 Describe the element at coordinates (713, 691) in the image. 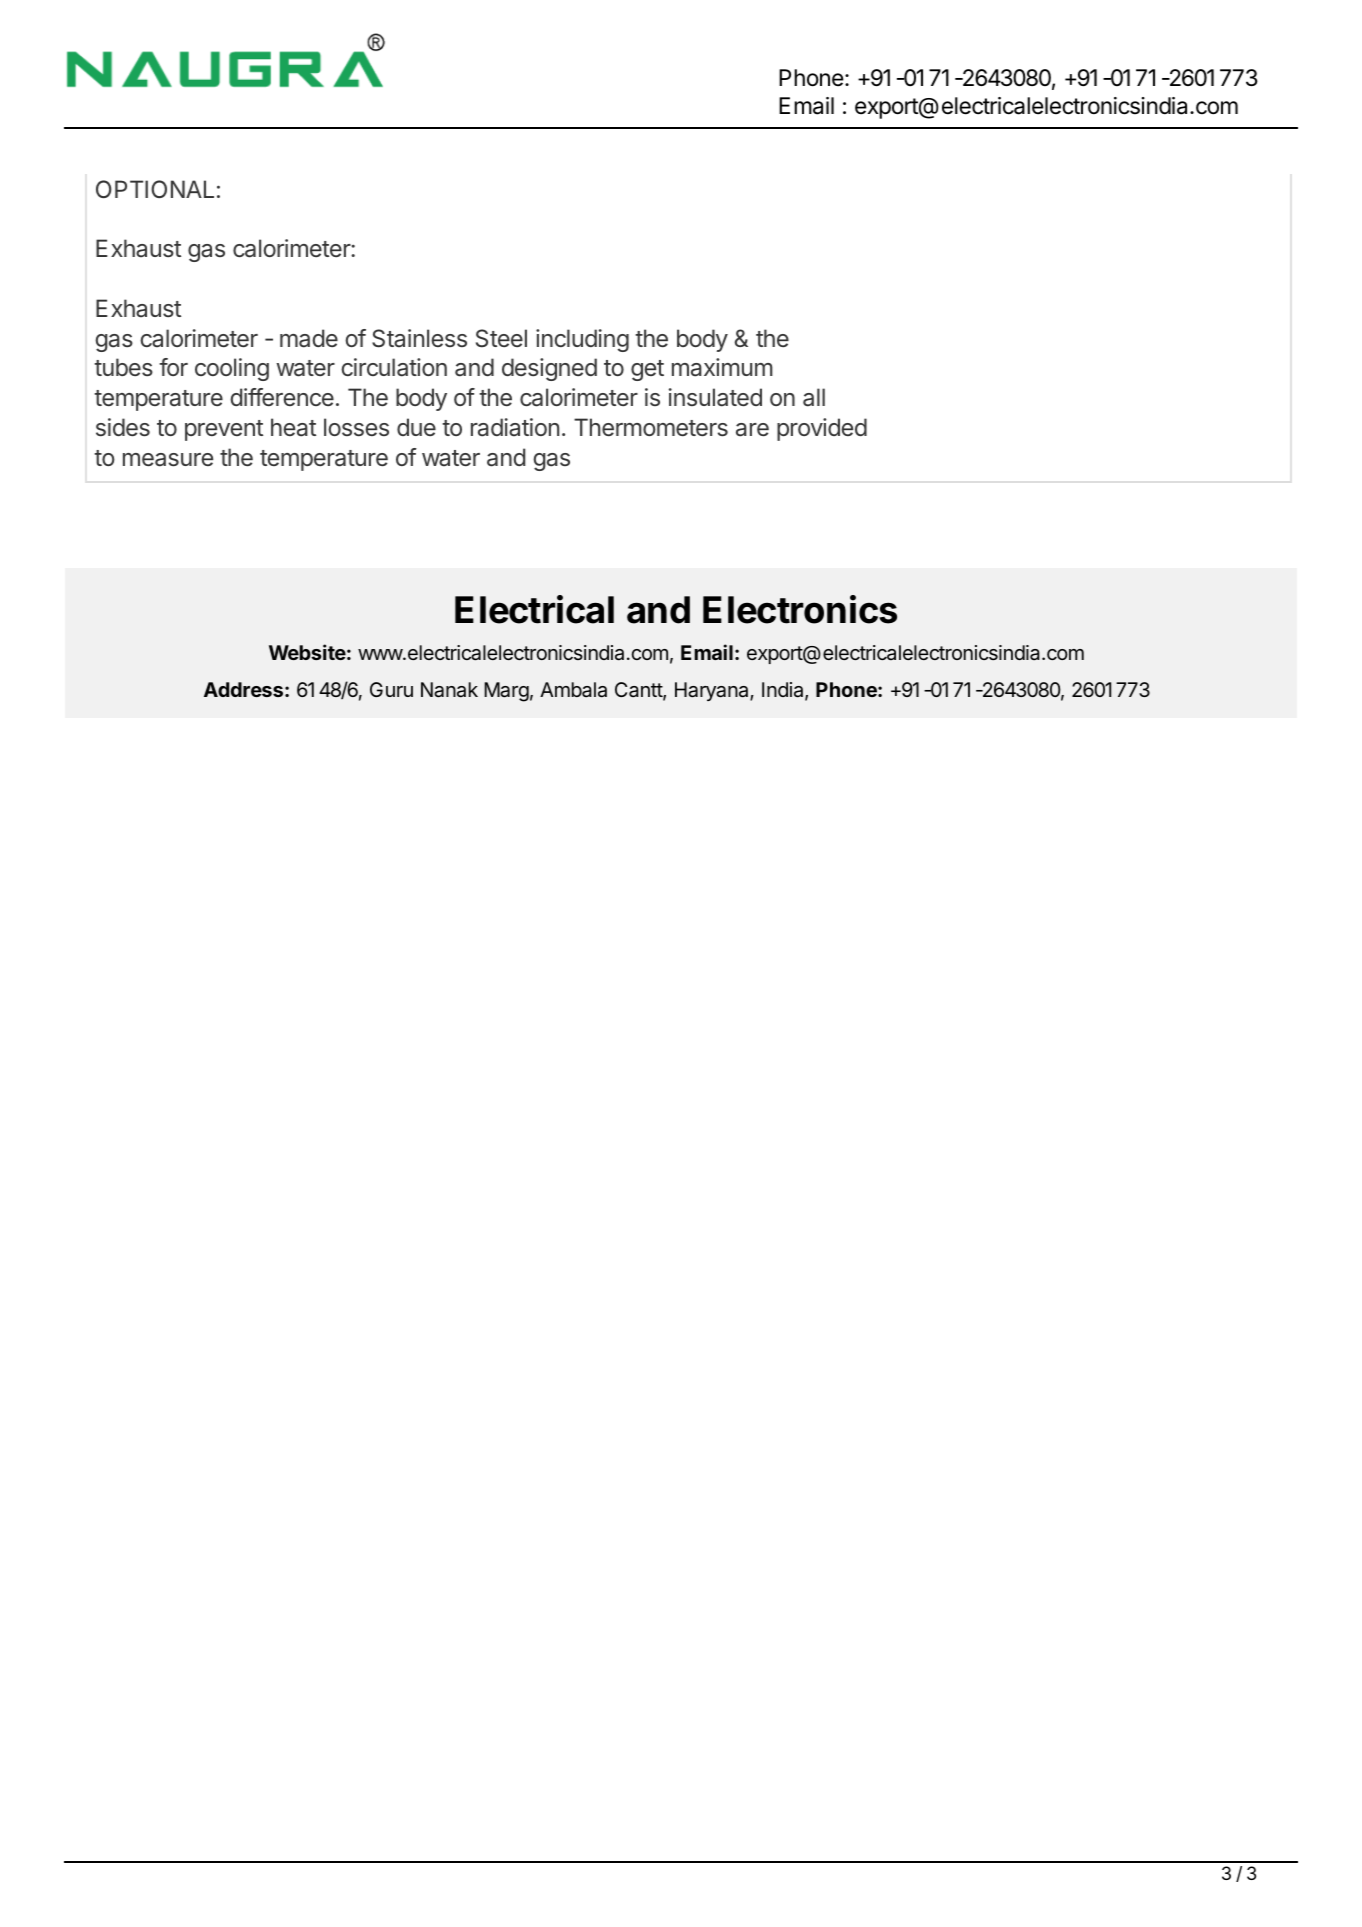

I see `Haryana` at that location.
